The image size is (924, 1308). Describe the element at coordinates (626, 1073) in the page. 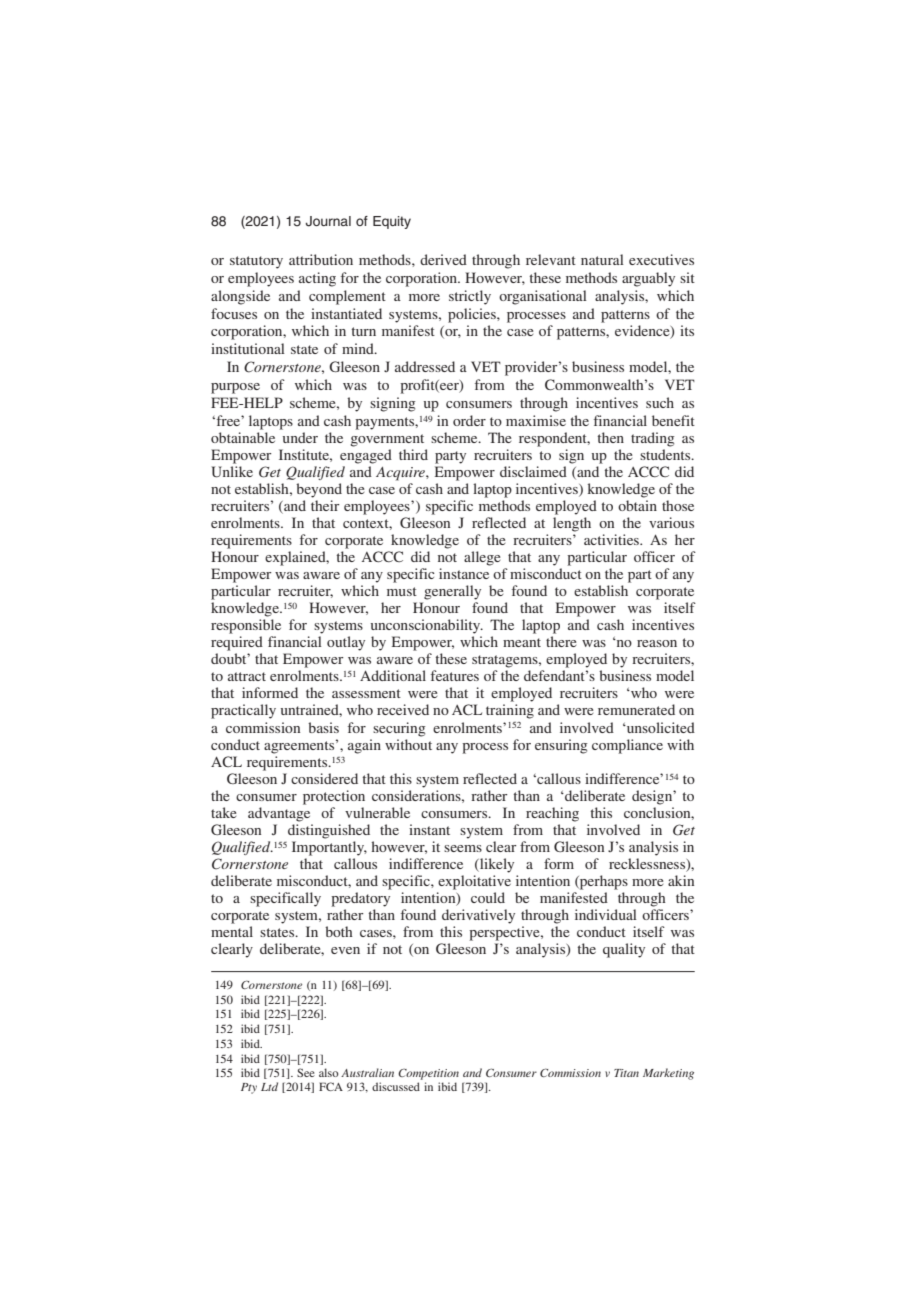

I see `Titan` at that location.
